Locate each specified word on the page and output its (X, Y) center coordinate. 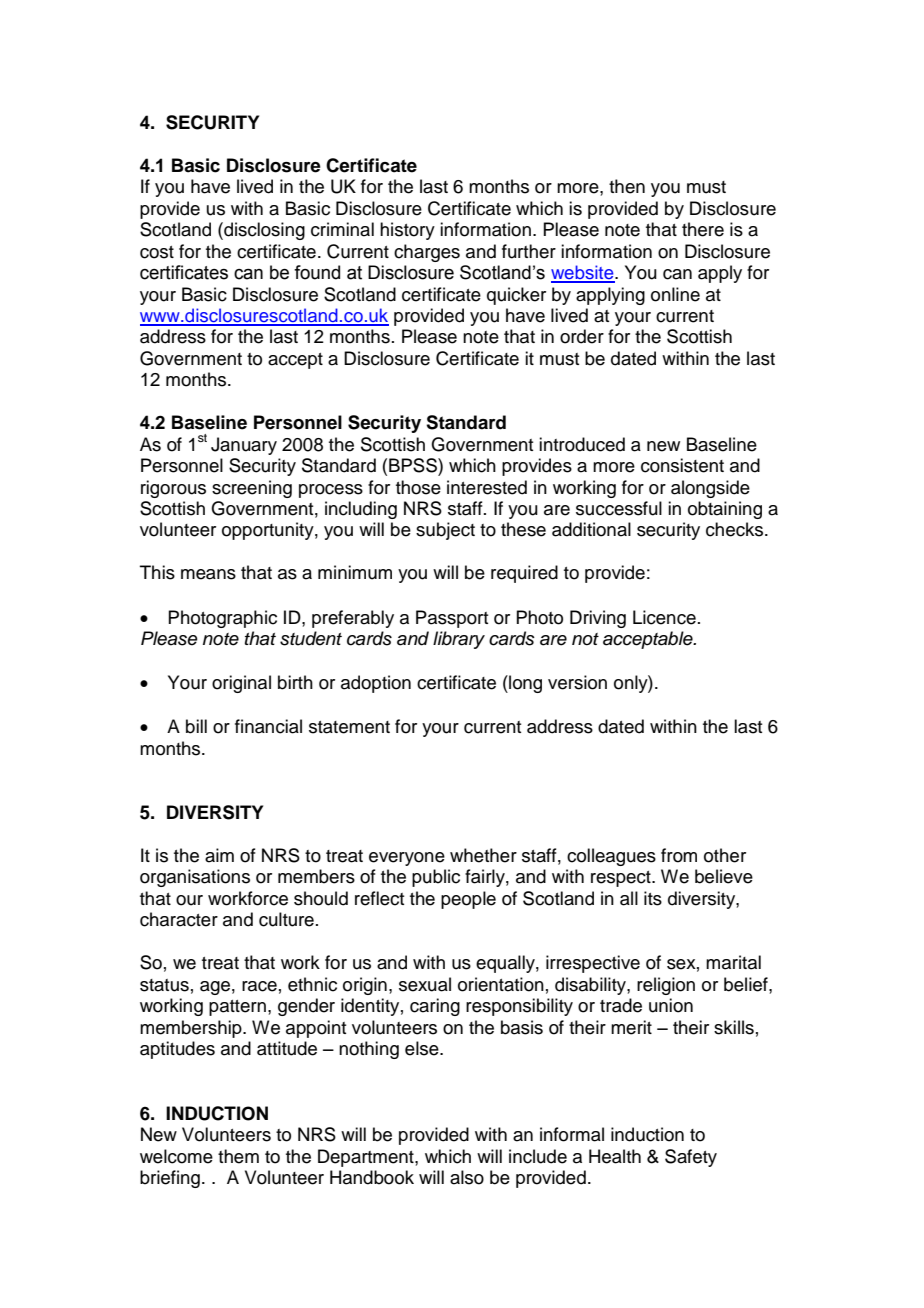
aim (219, 855)
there (703, 229)
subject (445, 531)
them (238, 1156)
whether (483, 855)
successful (619, 508)
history (407, 231)
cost (157, 252)
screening (252, 489)
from (679, 855)
